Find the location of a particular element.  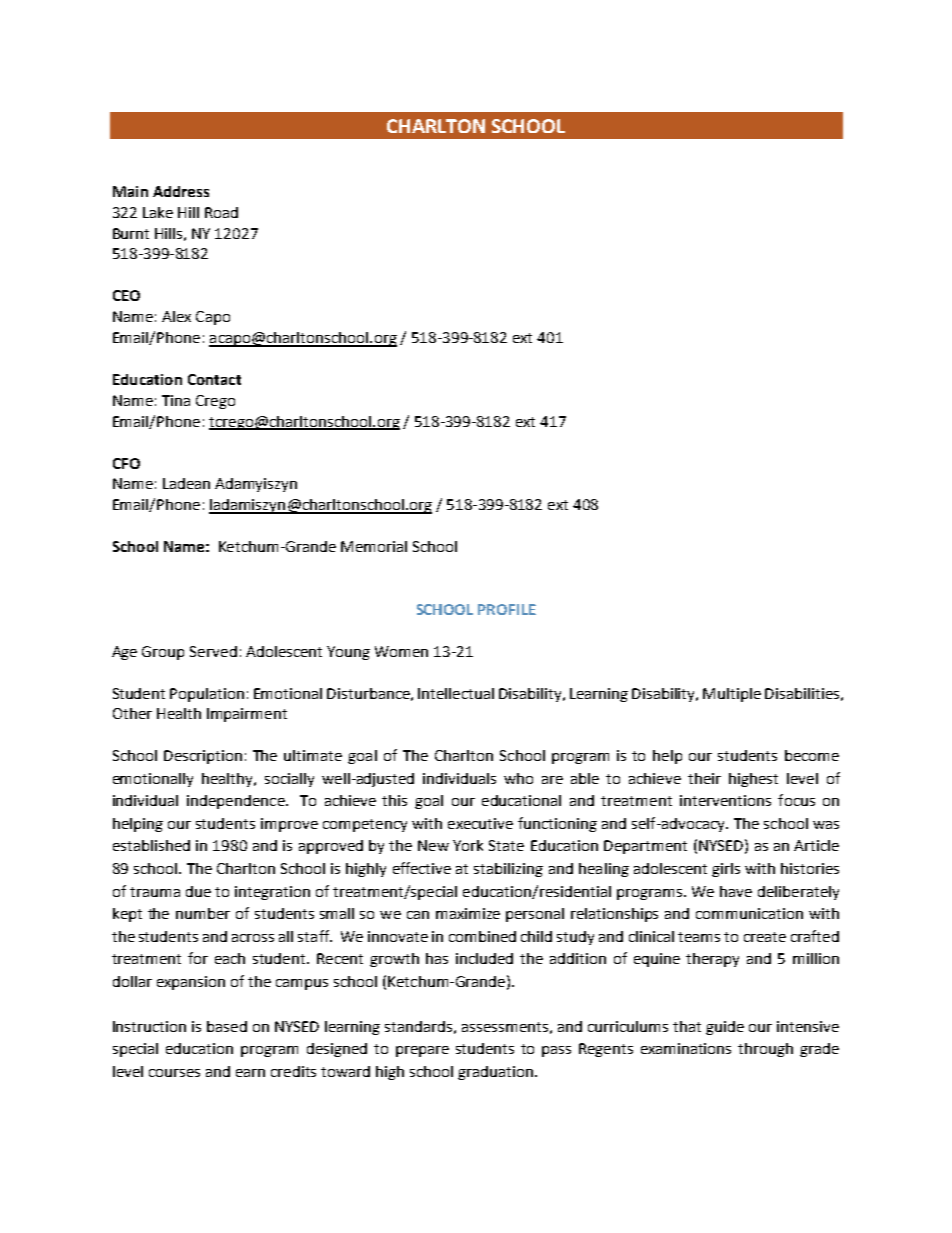

Memorial is located at coordinates (374, 546).
